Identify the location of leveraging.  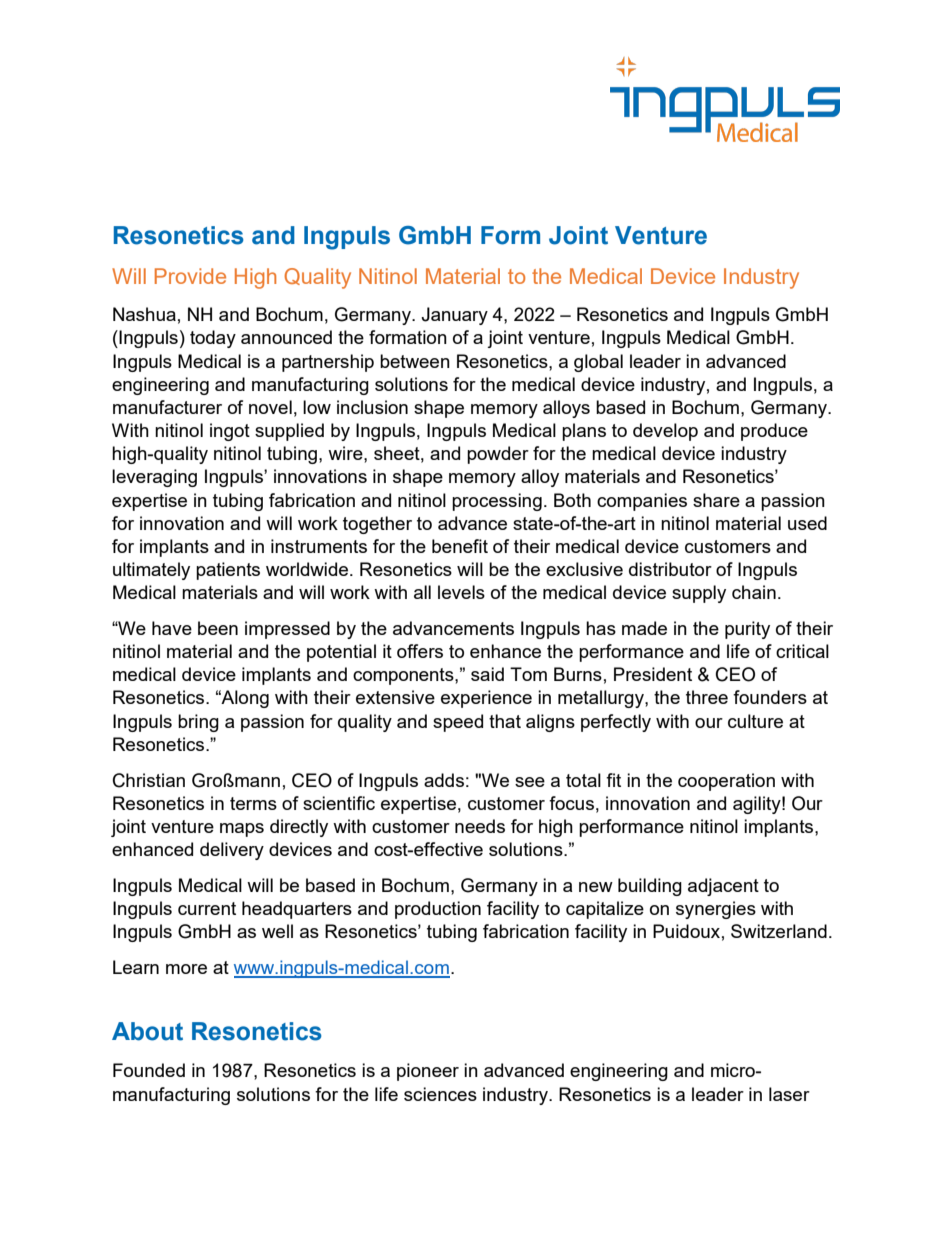
(154, 478).
